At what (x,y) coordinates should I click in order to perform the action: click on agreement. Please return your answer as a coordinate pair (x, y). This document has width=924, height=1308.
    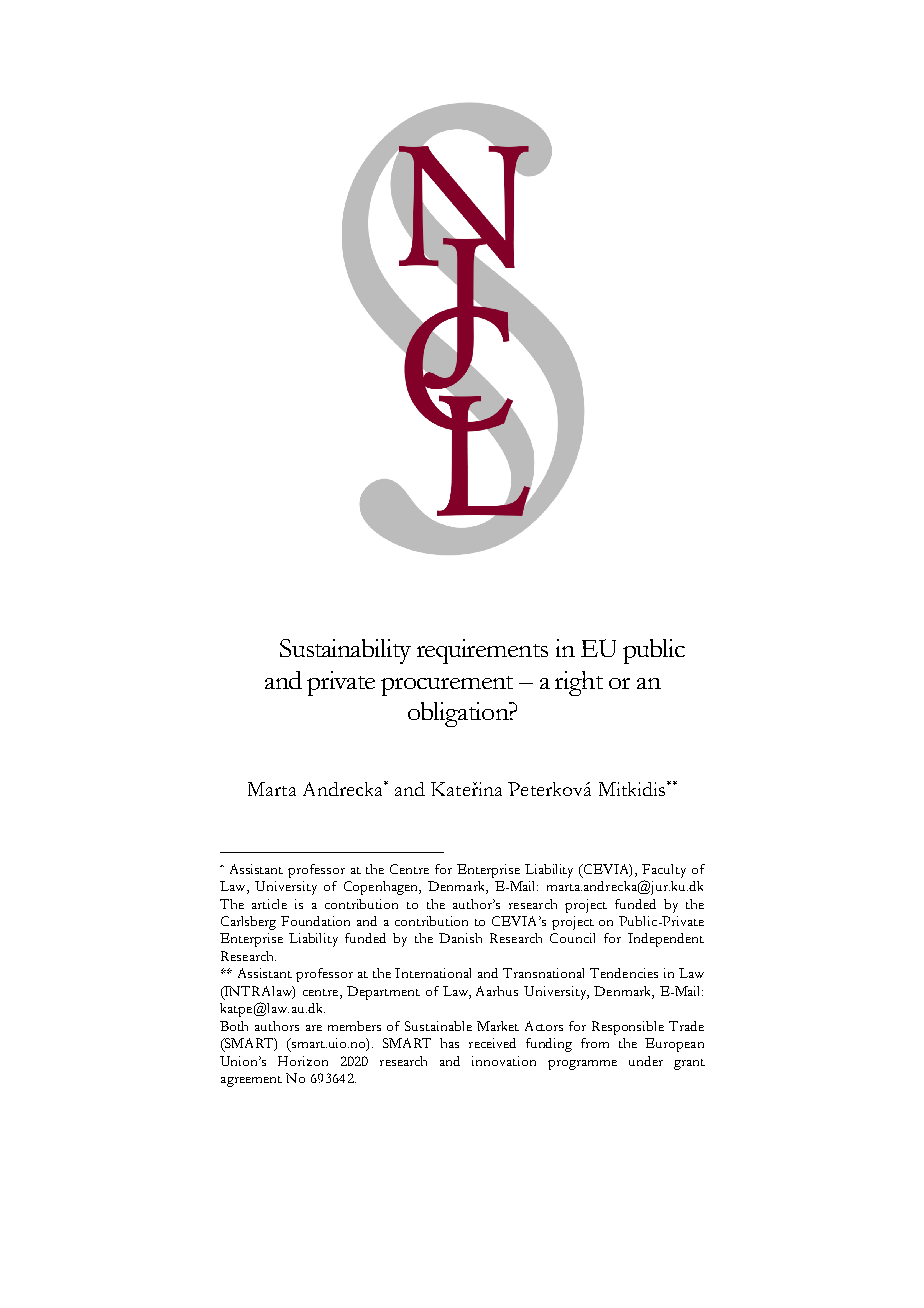
    Looking at the image, I should click on (251, 1081).
